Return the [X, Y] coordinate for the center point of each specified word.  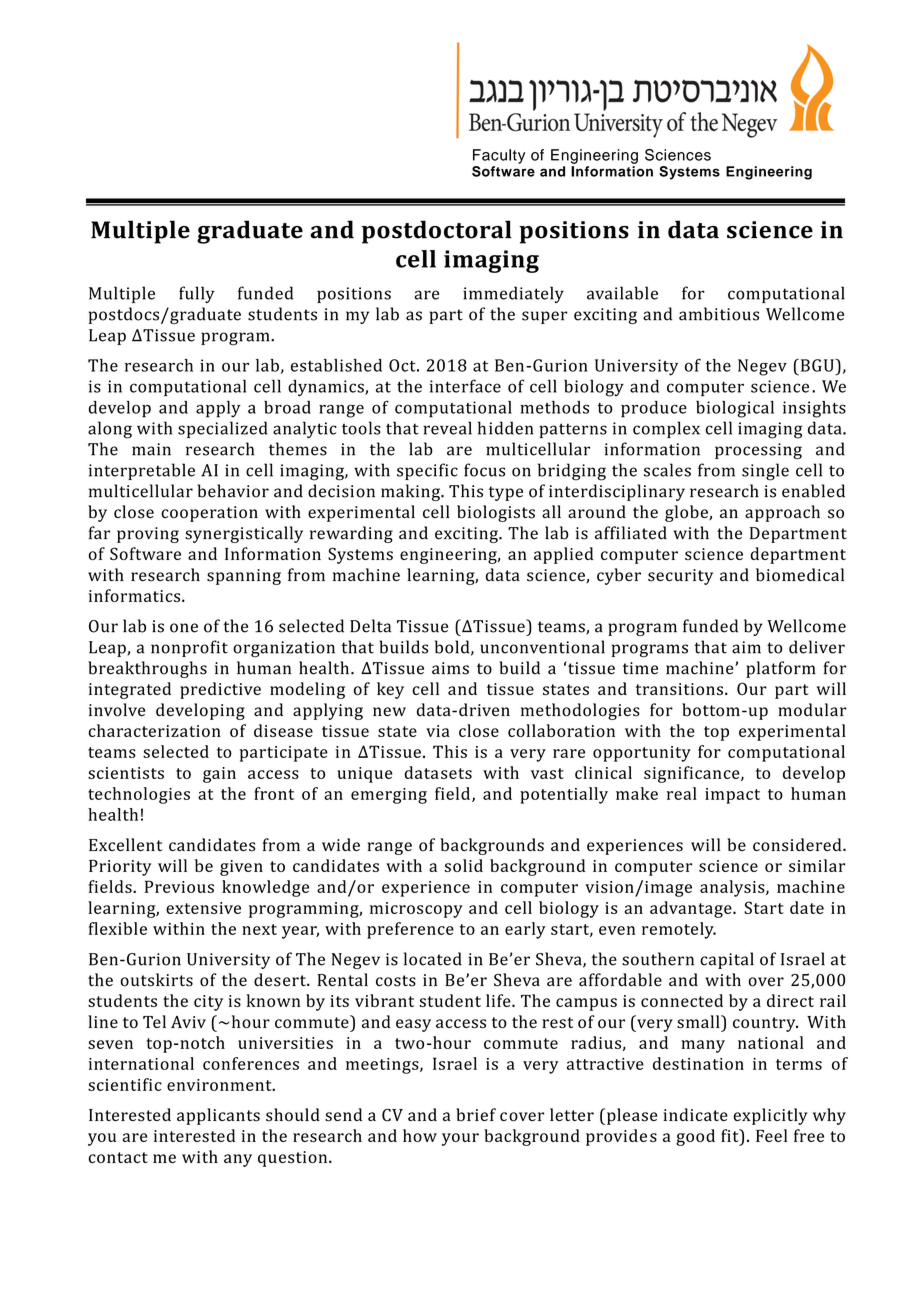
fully [196, 294]
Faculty [499, 156]
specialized [222, 429]
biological [735, 409]
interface [465, 386]
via [438, 731]
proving [148, 535]
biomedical [800, 575]
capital [727, 960]
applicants [218, 1116]
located [433, 959]
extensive [203, 908]
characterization [155, 730]
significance [693, 774]
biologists [496, 513]
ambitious [719, 314]
